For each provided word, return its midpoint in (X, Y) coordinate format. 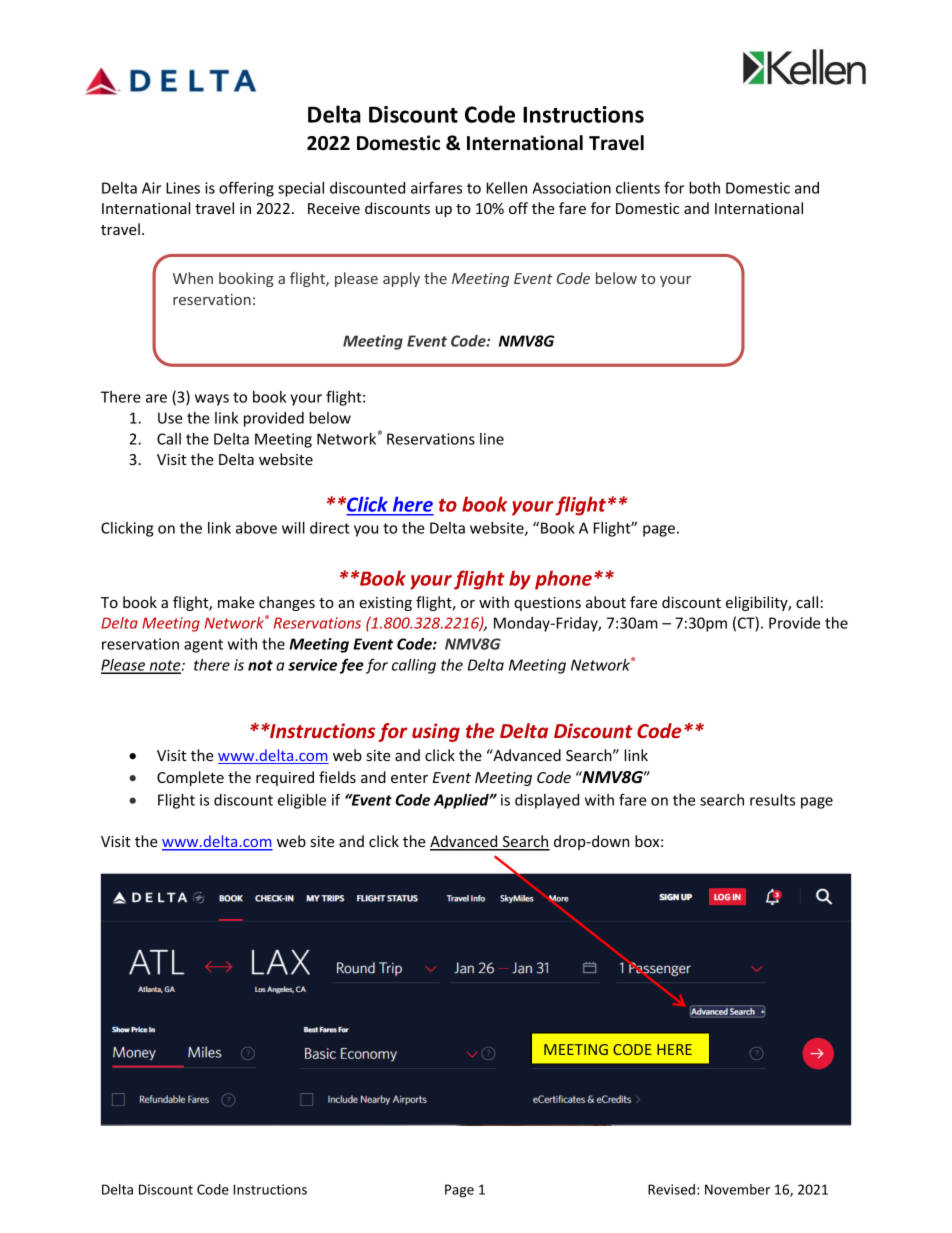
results (772, 800)
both (704, 188)
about (606, 602)
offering (246, 189)
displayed (547, 801)
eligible (302, 801)
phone (563, 580)
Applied (462, 801)
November (737, 1189)
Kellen (507, 188)
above (256, 528)
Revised (671, 1189)
